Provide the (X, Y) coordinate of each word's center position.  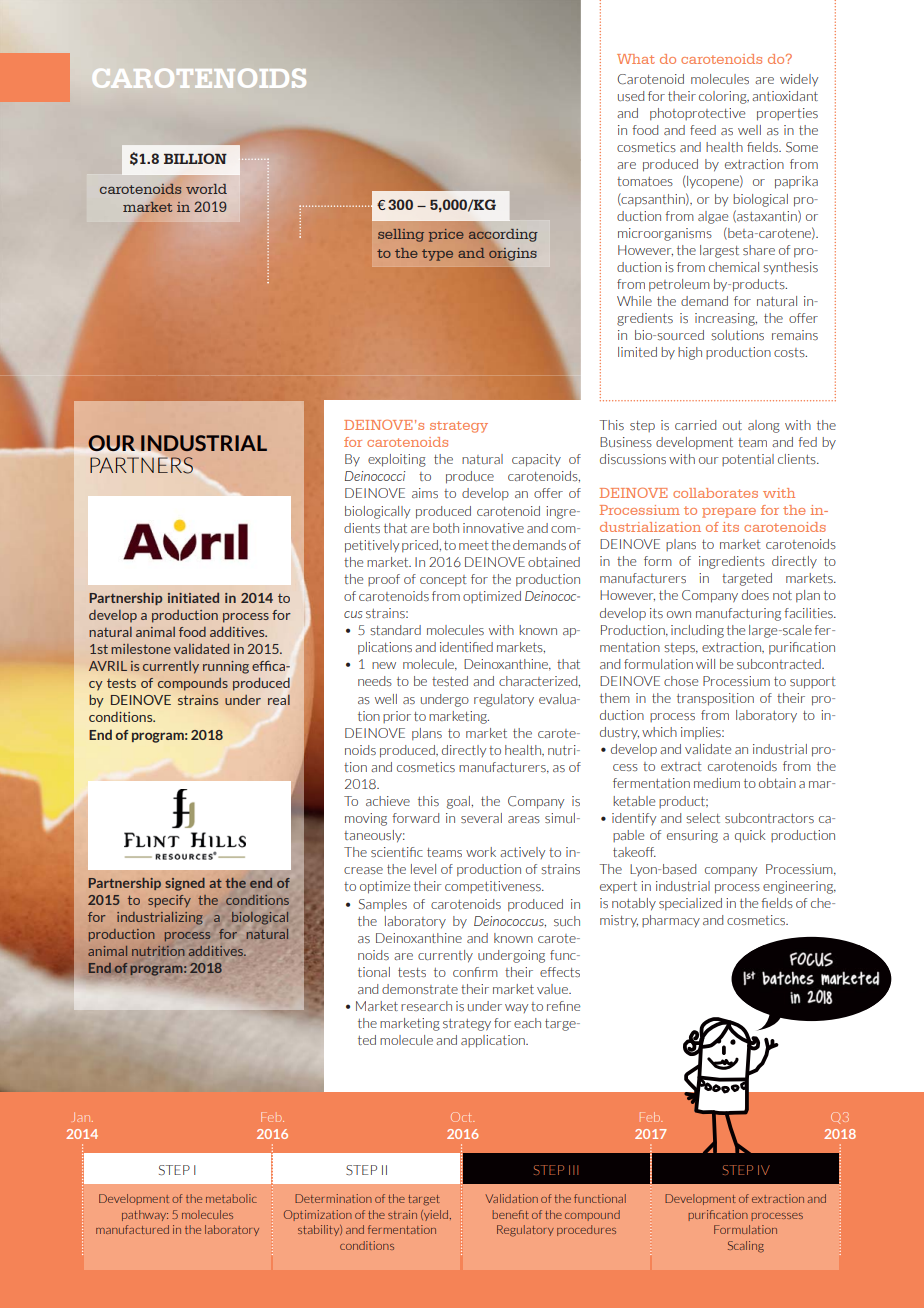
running (226, 667)
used (631, 96)
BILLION (195, 158)
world (206, 189)
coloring (724, 97)
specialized (690, 904)
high (690, 353)
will (705, 664)
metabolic (231, 1198)
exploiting (397, 460)
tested (450, 681)
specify (169, 901)
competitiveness (494, 887)
